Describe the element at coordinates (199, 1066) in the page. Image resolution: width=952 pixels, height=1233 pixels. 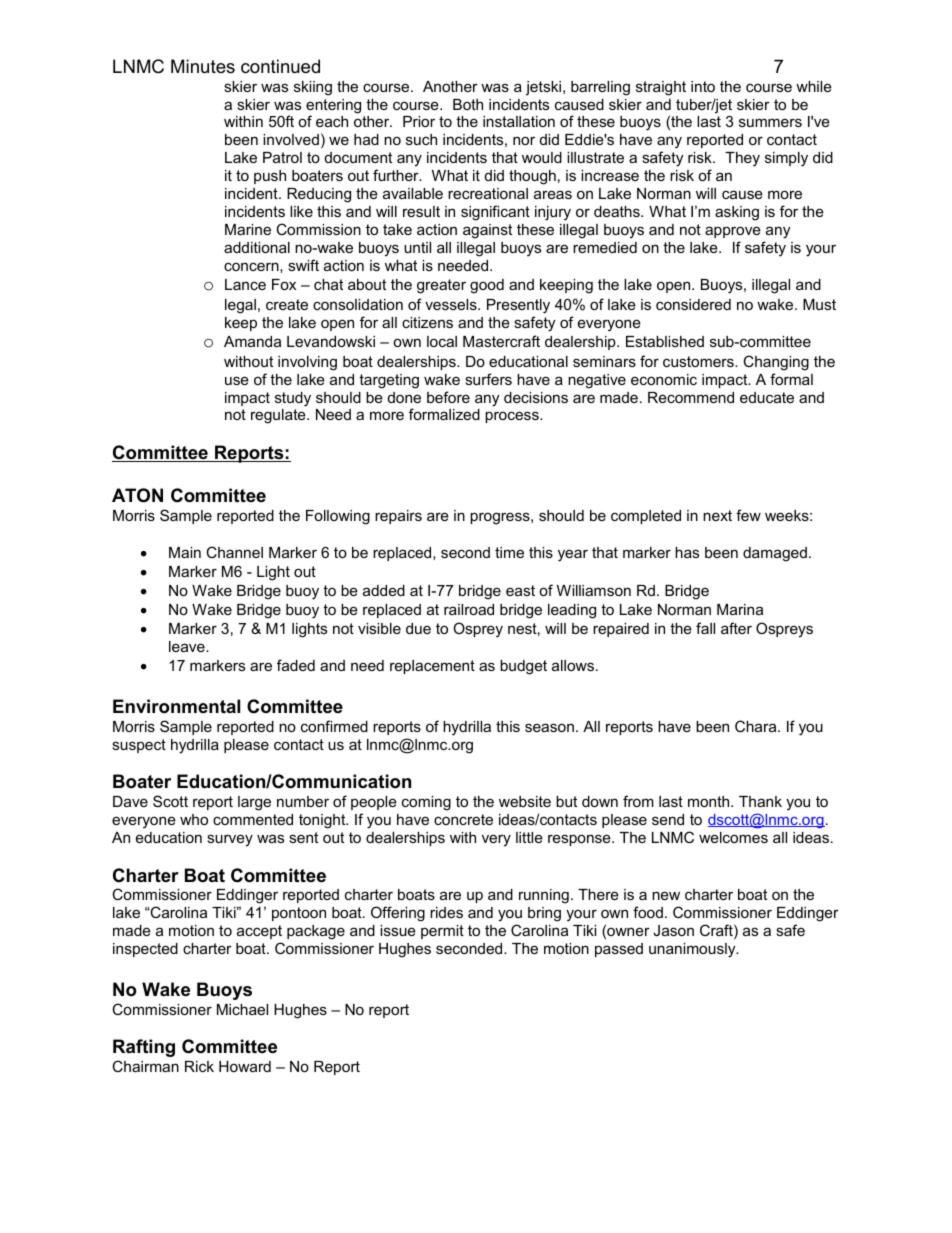
I see `Rick` at that location.
